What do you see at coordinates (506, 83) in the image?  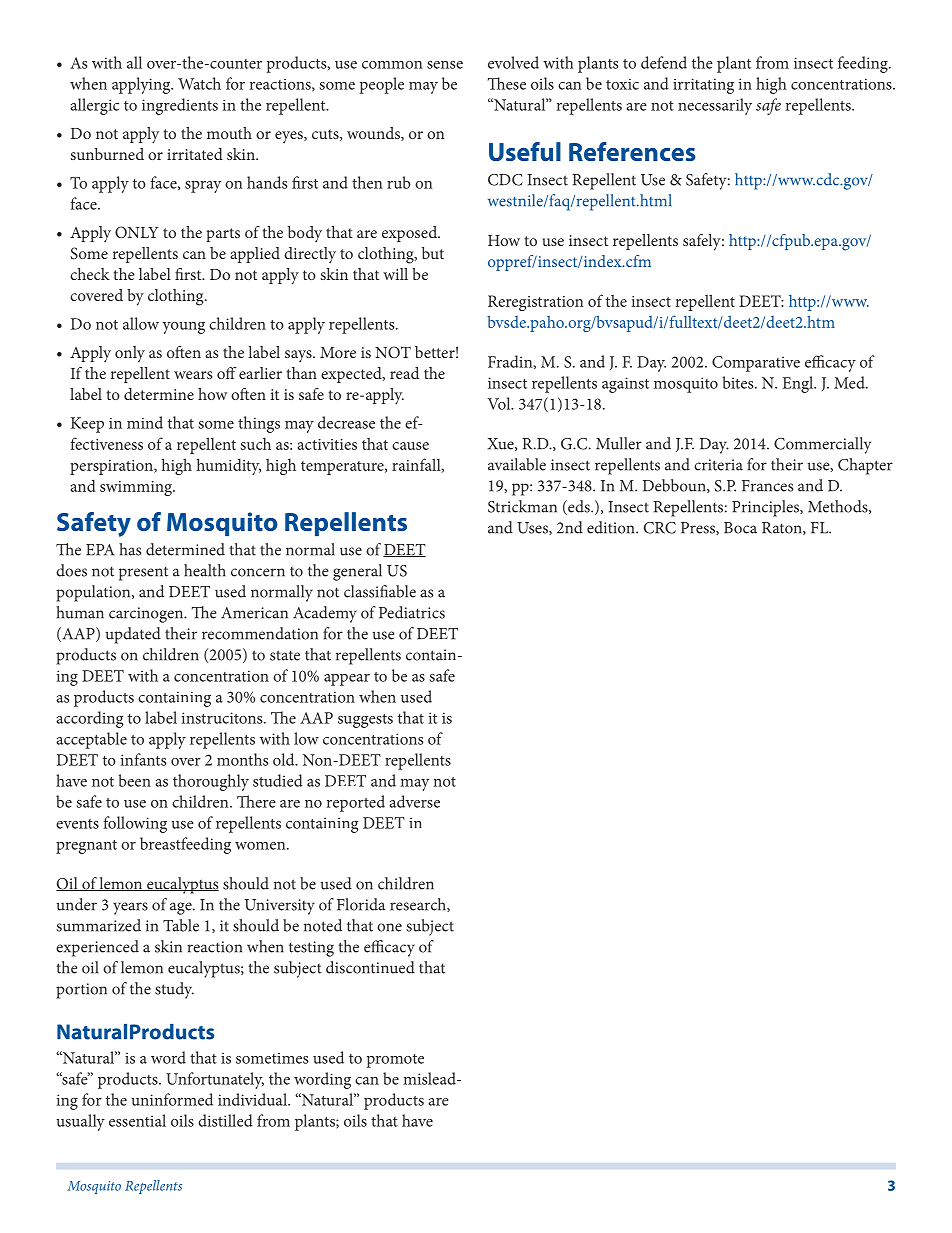 I see `These` at bounding box center [506, 83].
